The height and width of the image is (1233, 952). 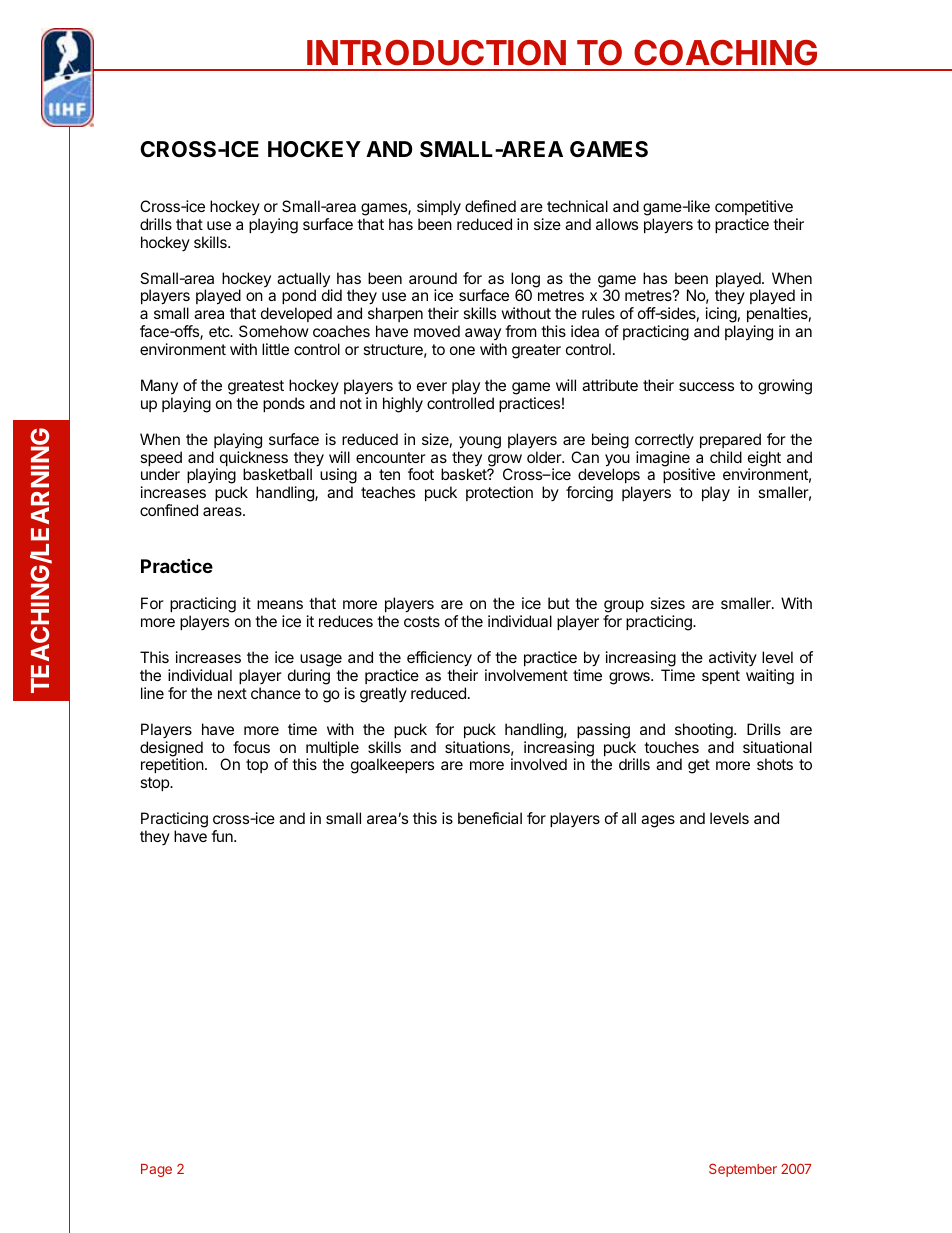 I want to click on fun, so click(x=223, y=836).
